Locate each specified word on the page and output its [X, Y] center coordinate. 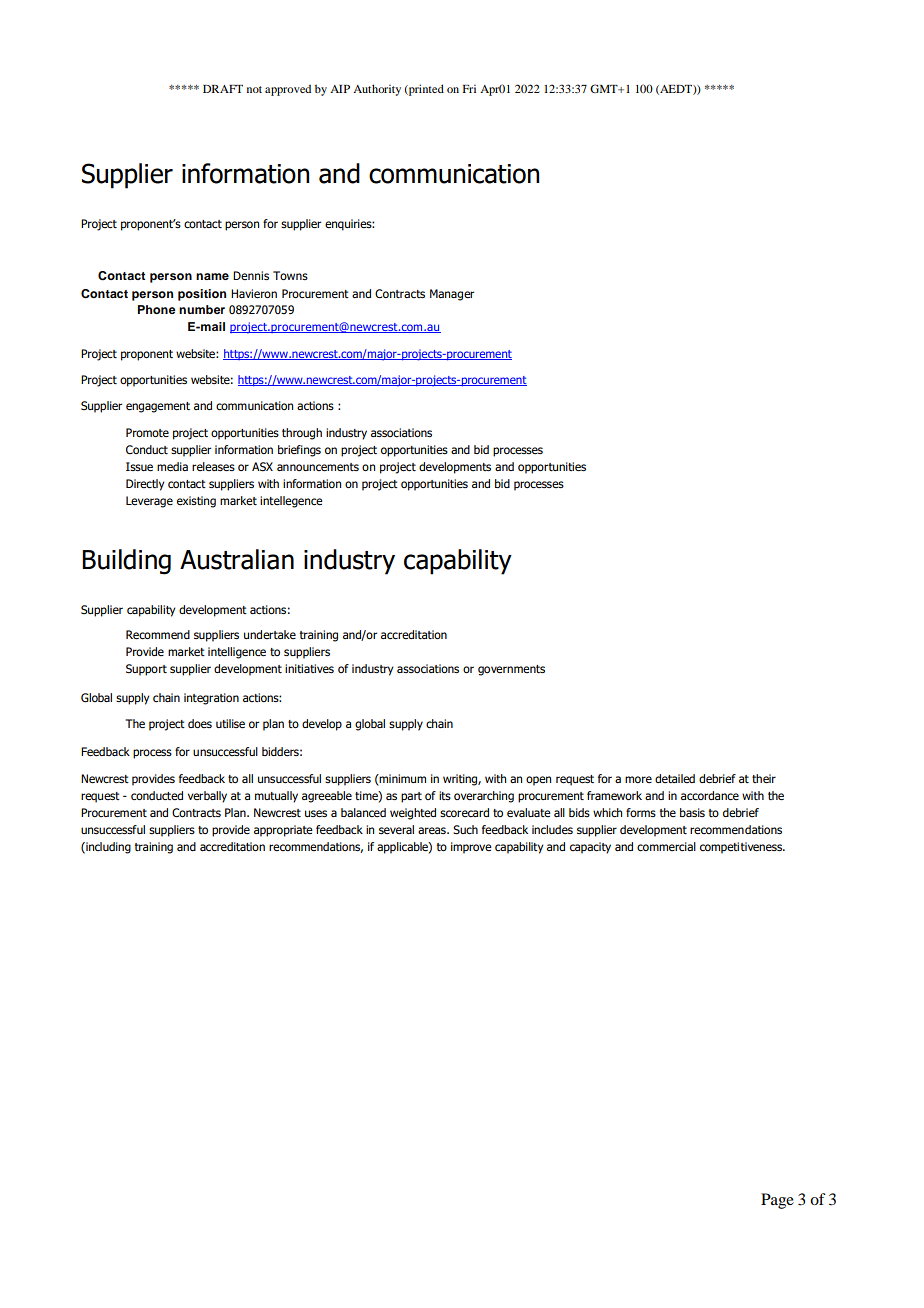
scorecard [464, 812]
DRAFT [223, 89]
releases [213, 467]
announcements [318, 467]
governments [511, 670]
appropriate [283, 831]
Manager [452, 295]
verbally [207, 797]
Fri [469, 88]
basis [692, 812]
